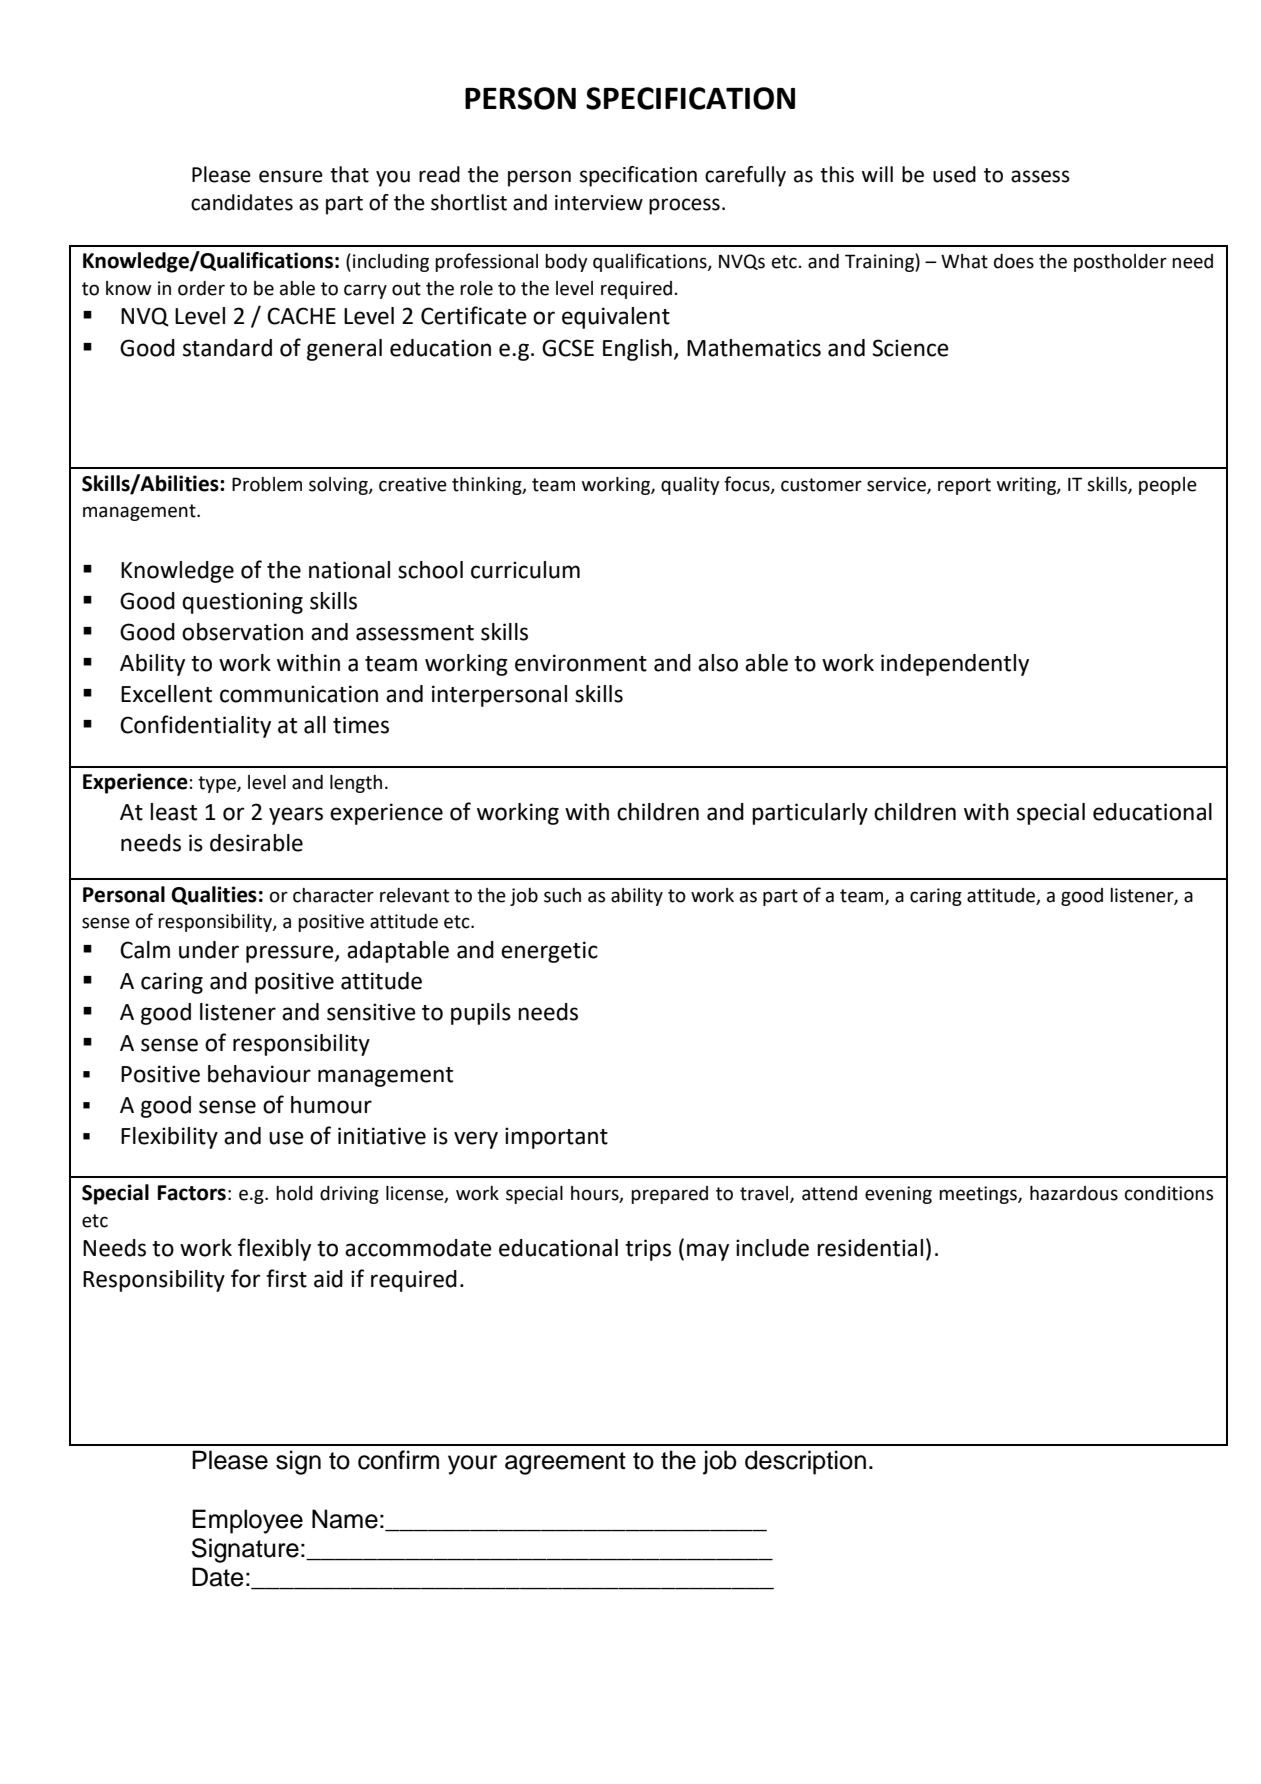 This image has width=1261, height=1784. What do you see at coordinates (242, 632) in the image?
I see `observation` at bounding box center [242, 632].
